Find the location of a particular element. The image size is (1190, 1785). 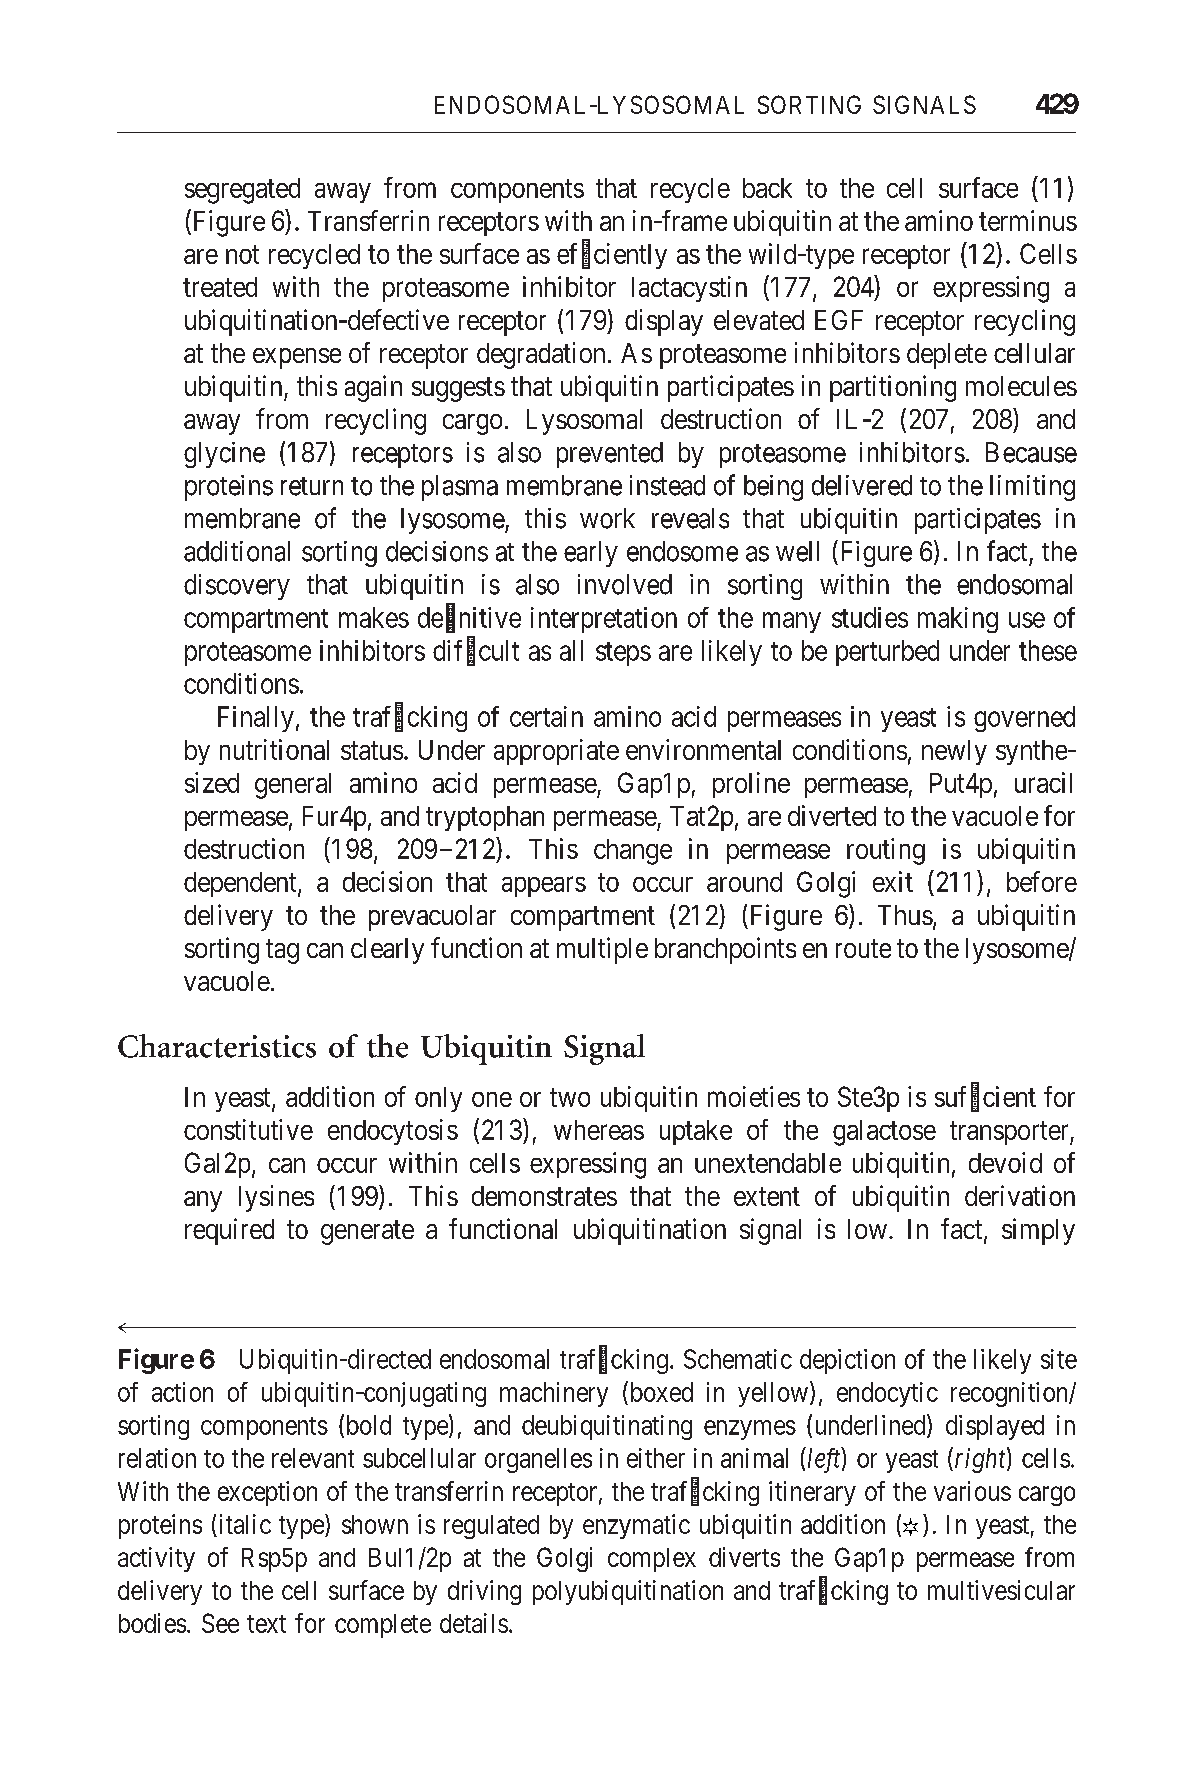

Finally is located at coordinates (256, 719).
